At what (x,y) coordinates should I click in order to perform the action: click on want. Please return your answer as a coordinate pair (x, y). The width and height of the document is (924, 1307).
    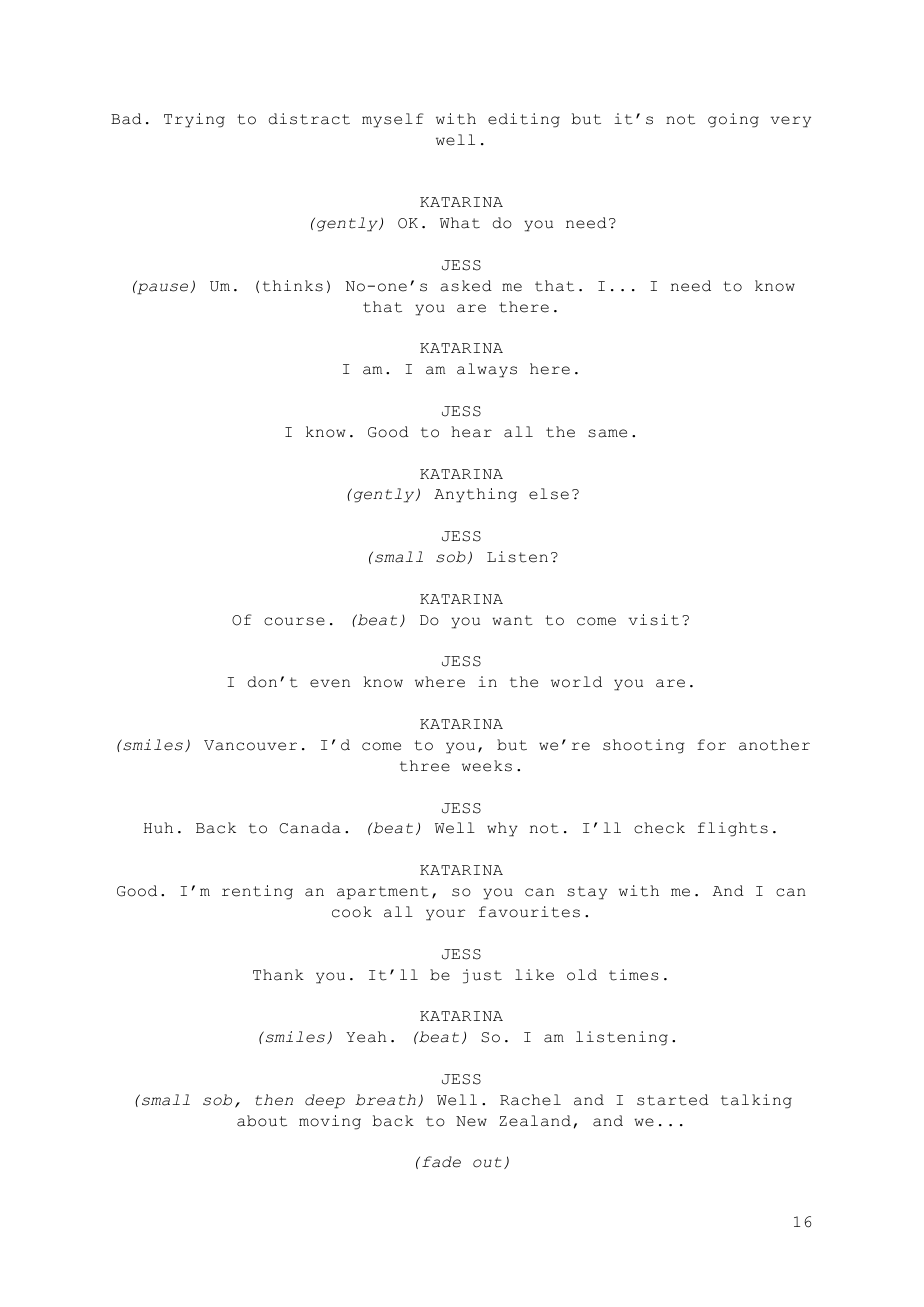
    Looking at the image, I should click on (512, 620).
